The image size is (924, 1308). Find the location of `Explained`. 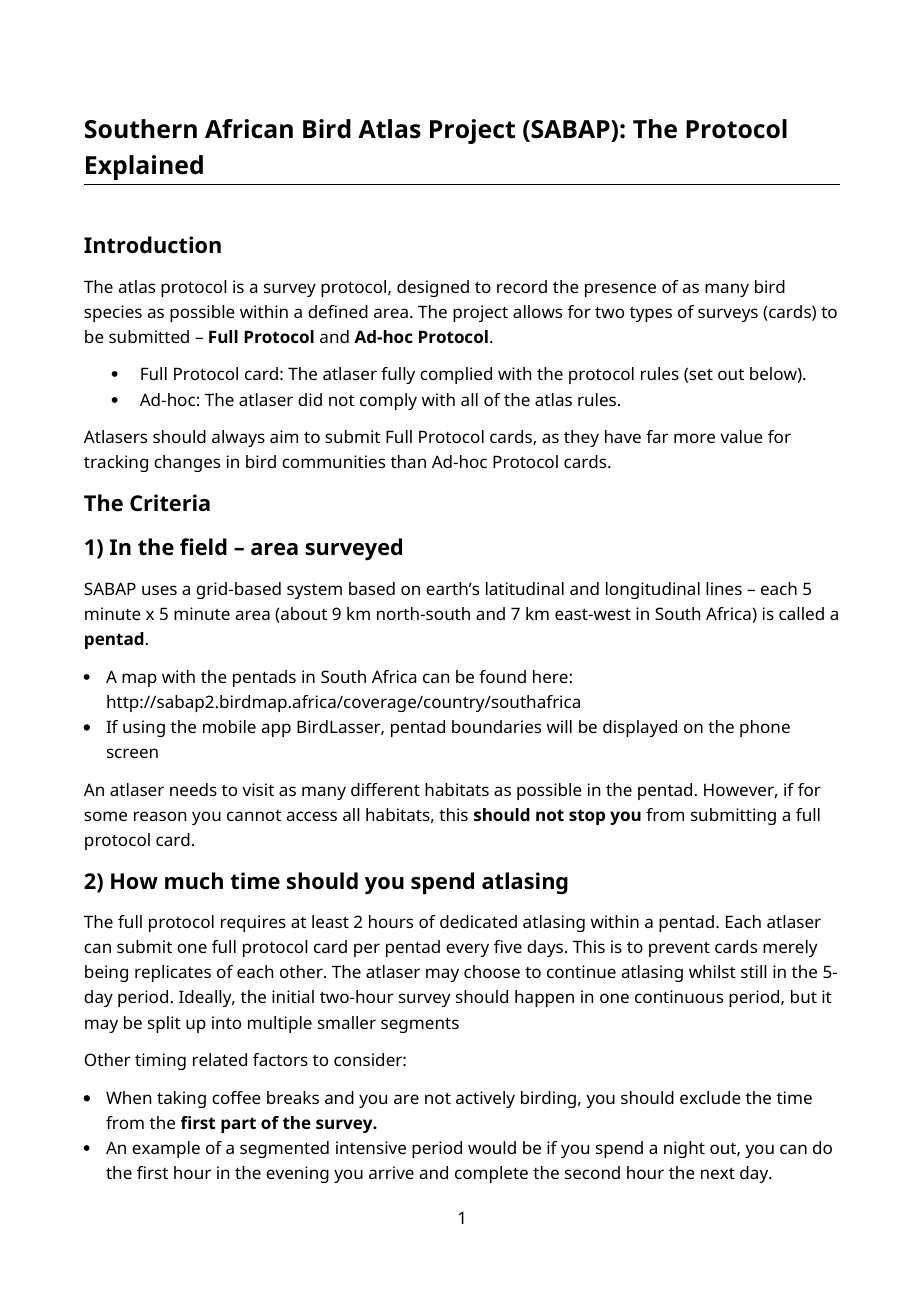

Explained is located at coordinates (144, 167).
